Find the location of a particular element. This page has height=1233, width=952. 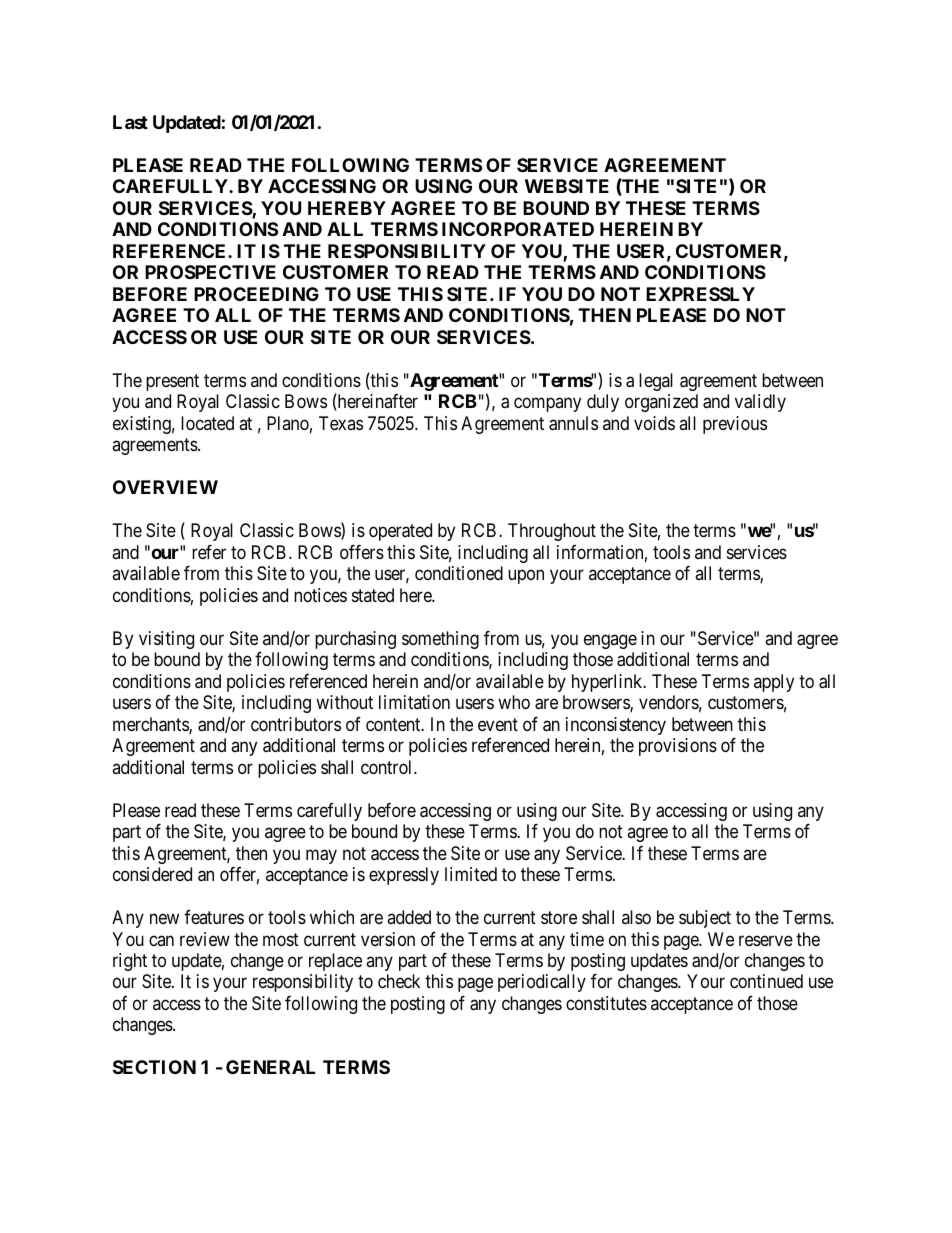

merchants is located at coordinates (151, 725).
